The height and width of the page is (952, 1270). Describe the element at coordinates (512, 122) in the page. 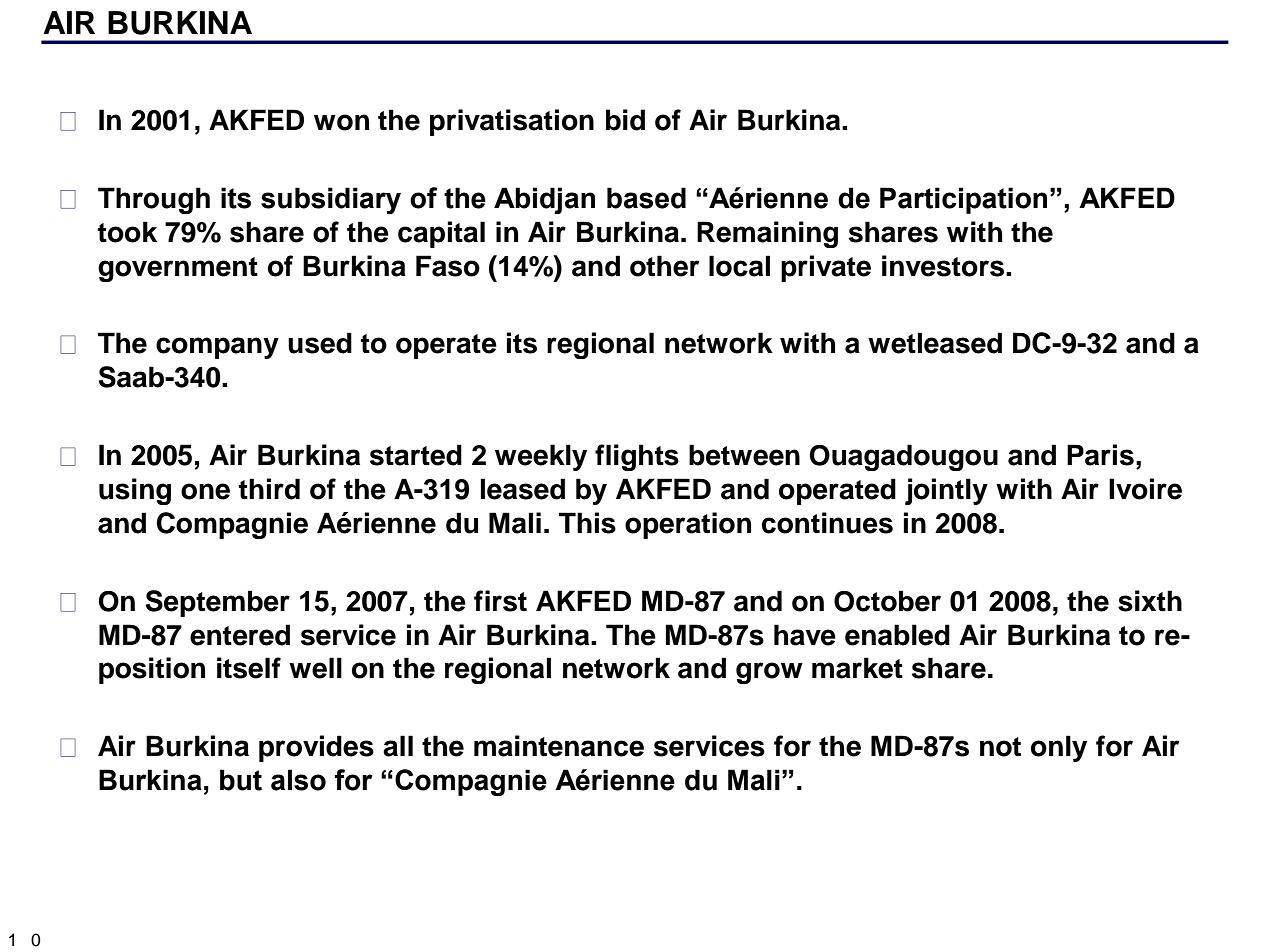

I see `privatisation` at that location.
